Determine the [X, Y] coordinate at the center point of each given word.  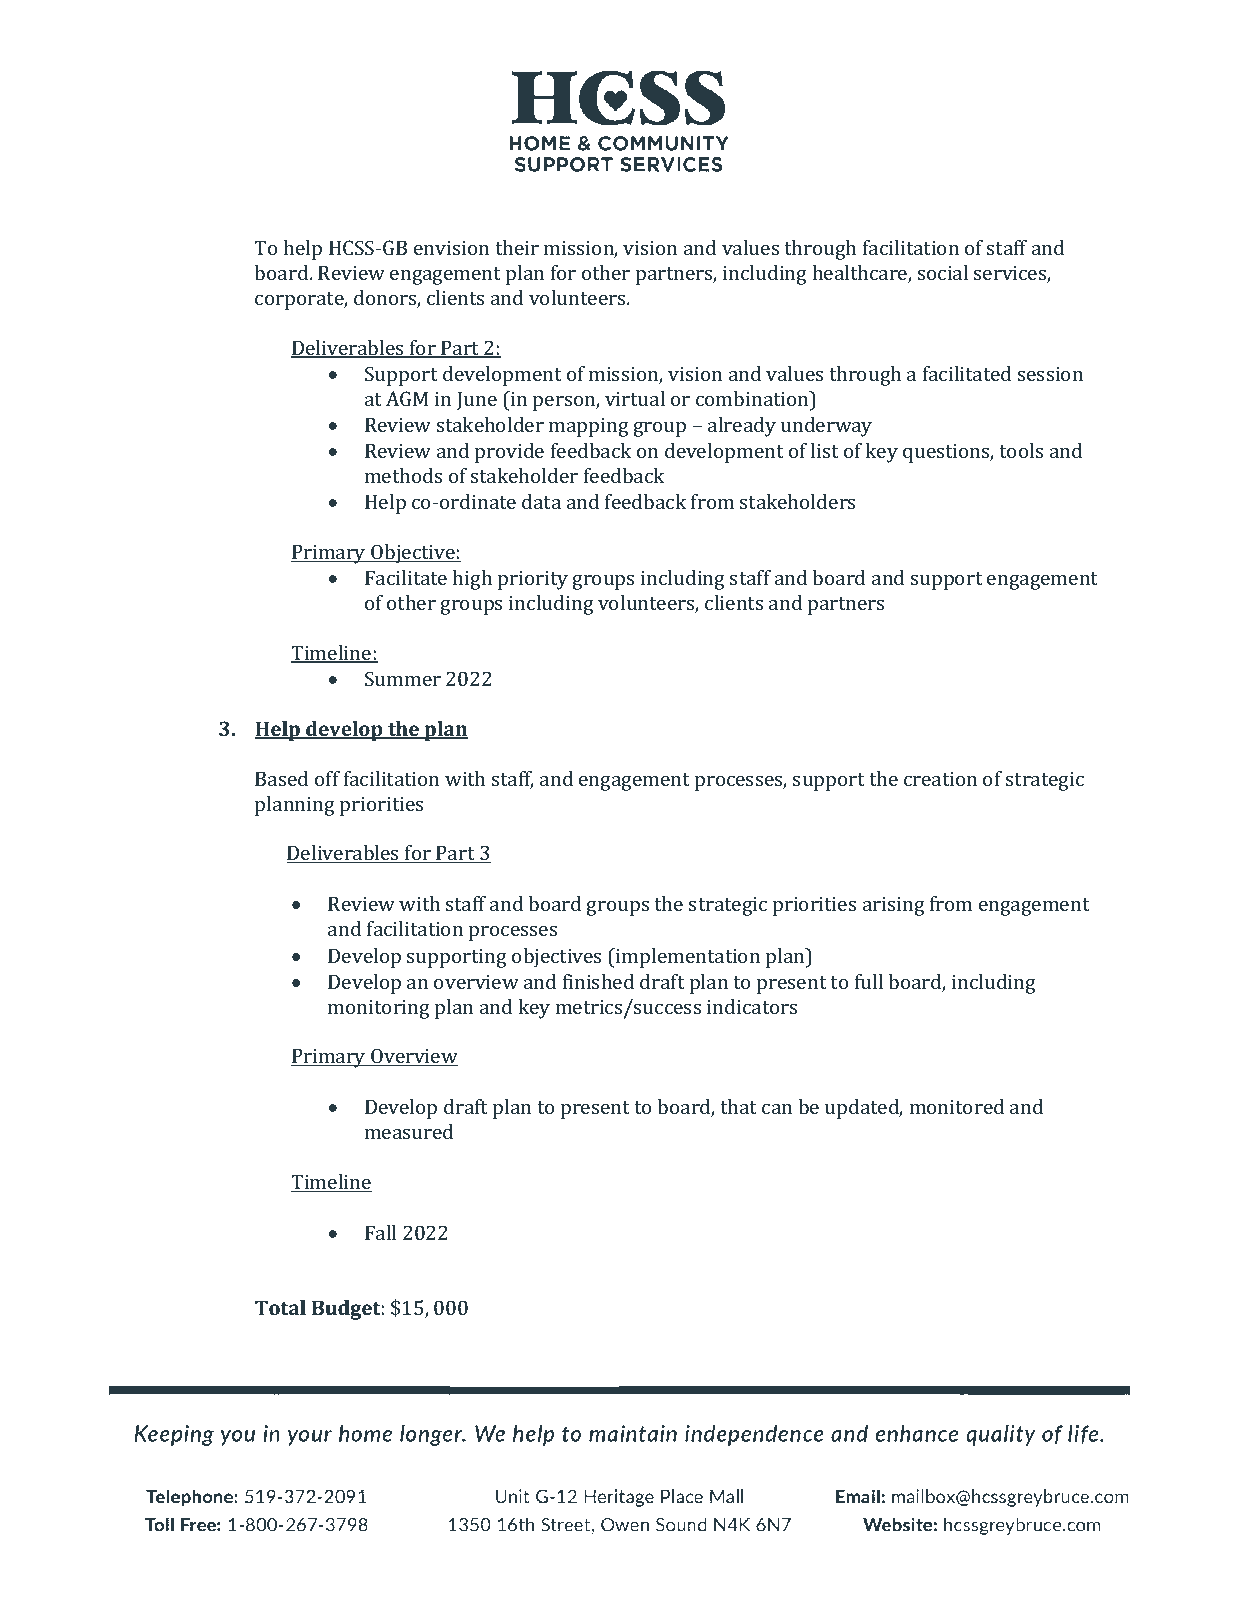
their [517, 247]
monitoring [379, 1009]
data [541, 501]
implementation [687, 958]
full [869, 981]
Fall [380, 1232]
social [943, 272]
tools [1021, 450]
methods [403, 475]
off [327, 778]
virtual [635, 398]
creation [940, 779]
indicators [752, 1006]
